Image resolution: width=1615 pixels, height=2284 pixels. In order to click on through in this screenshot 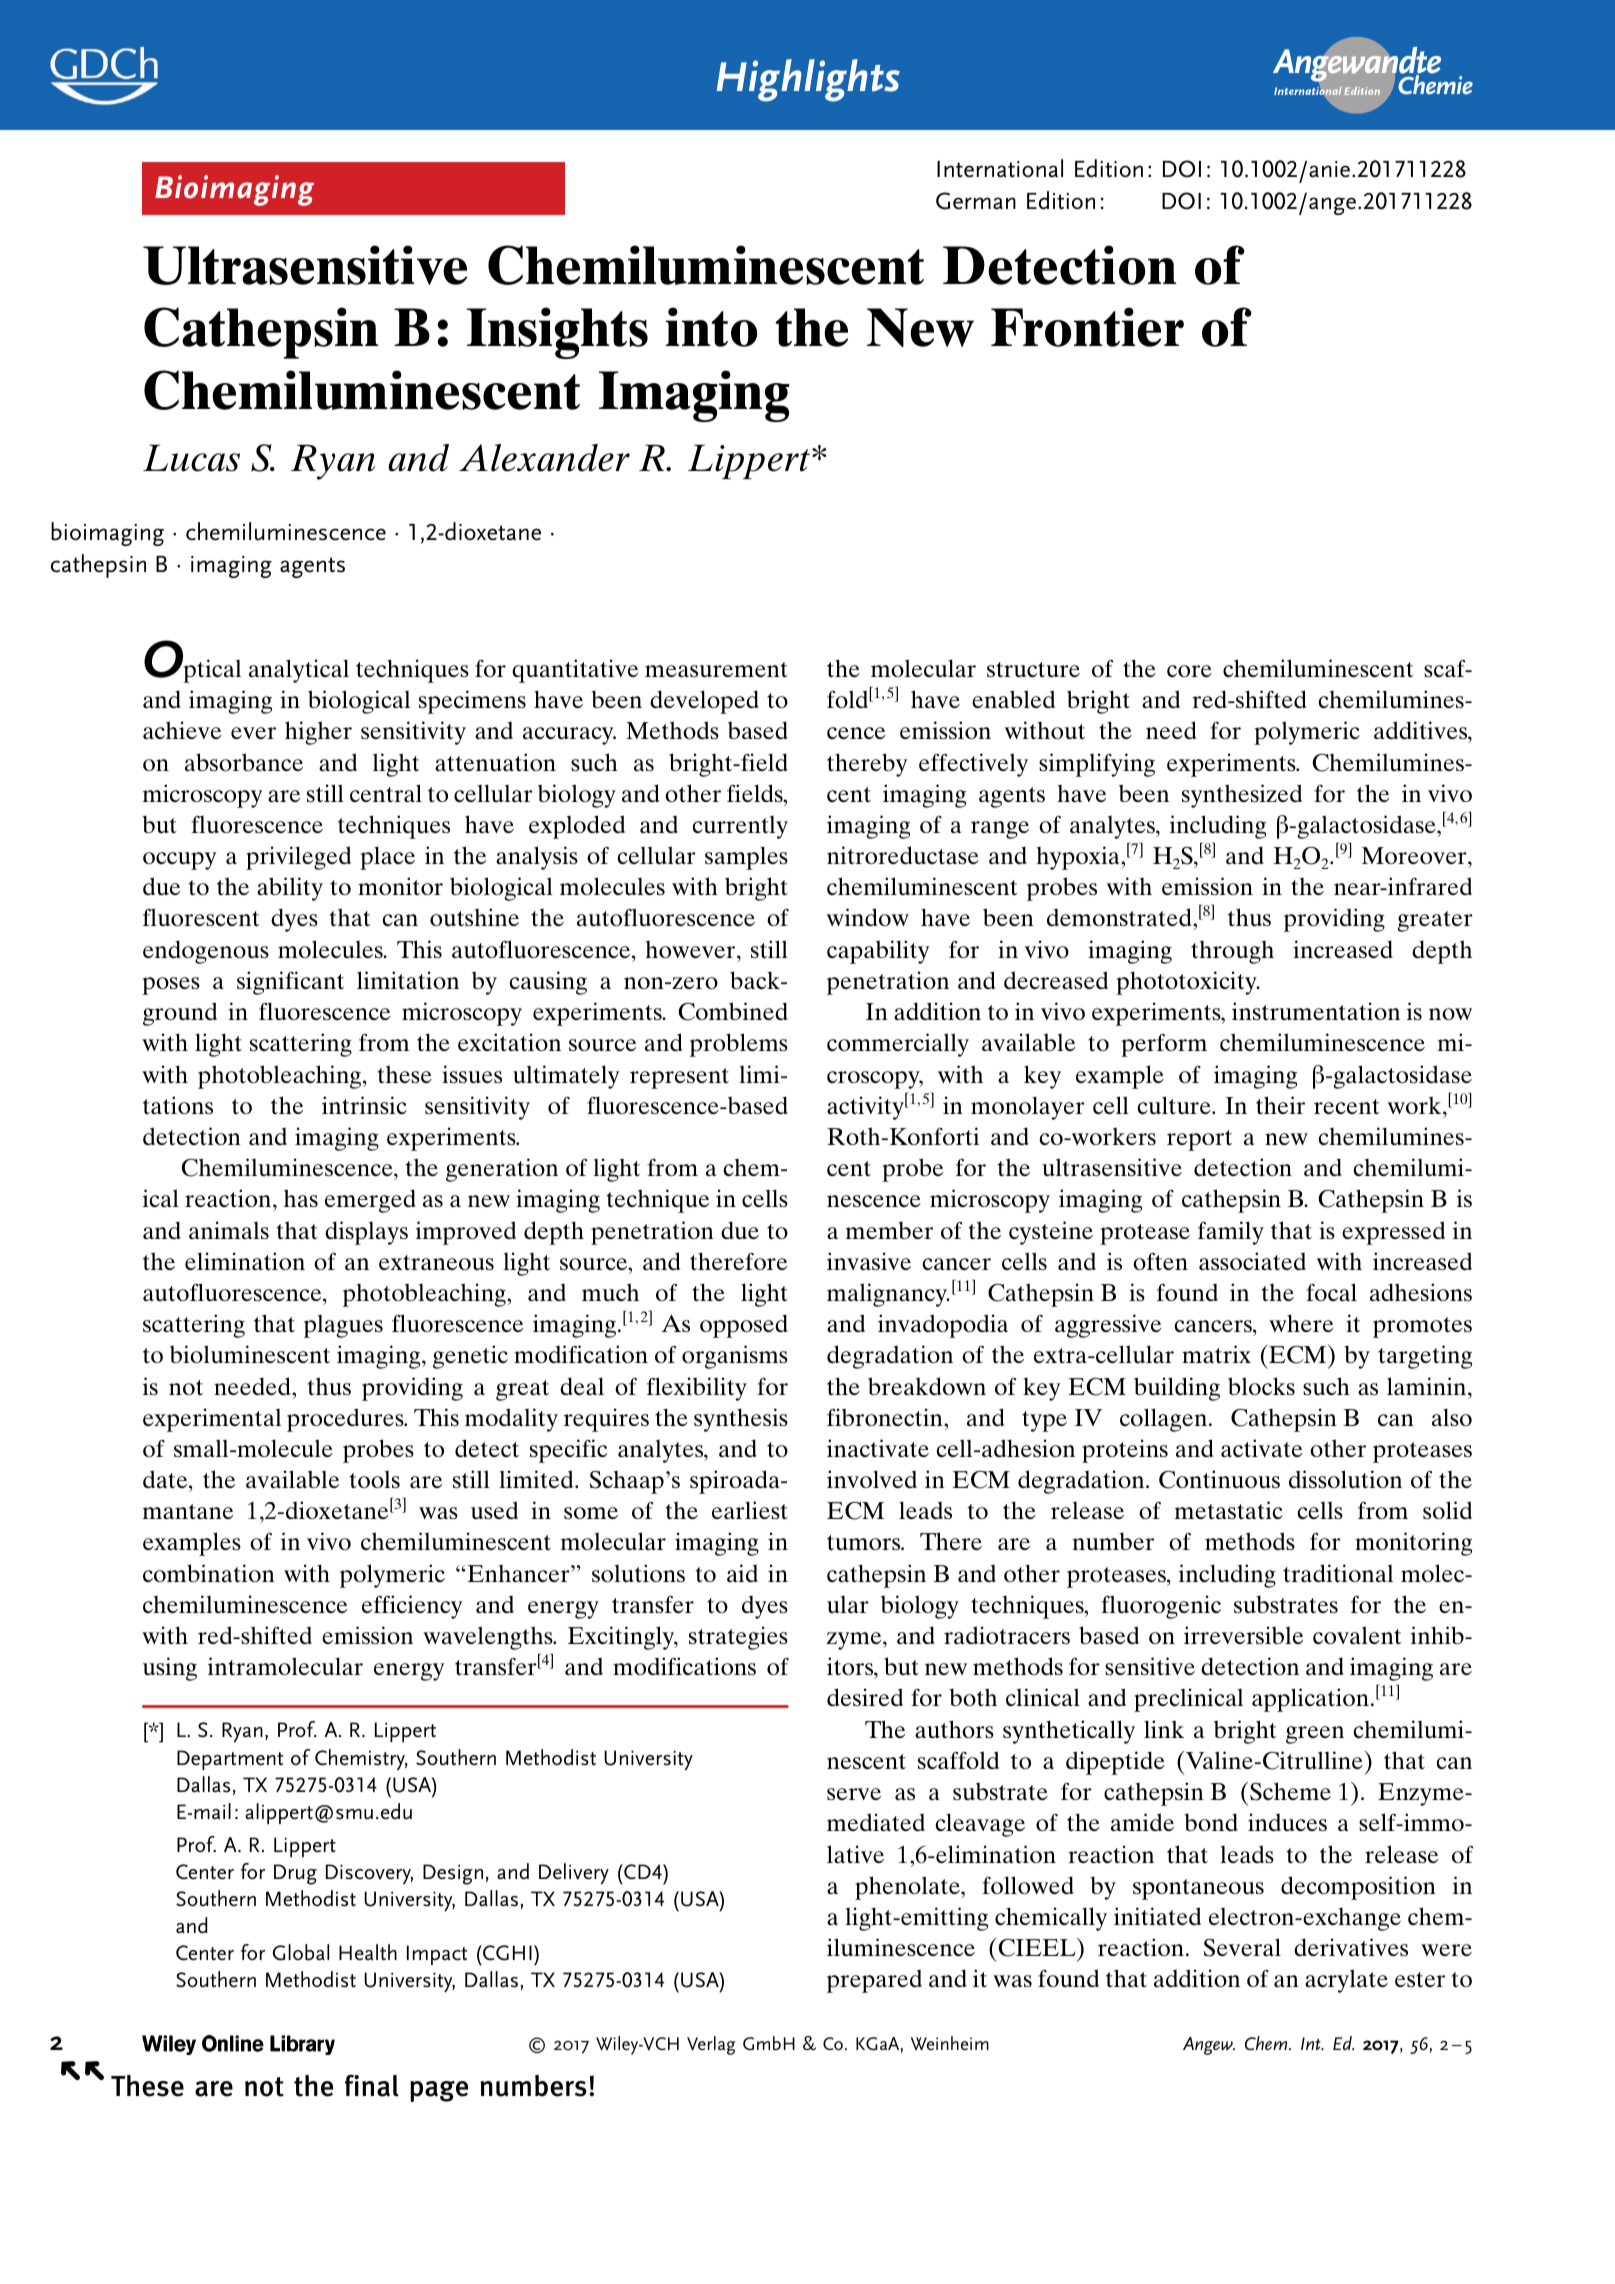, I will do `click(1232, 952)`.
